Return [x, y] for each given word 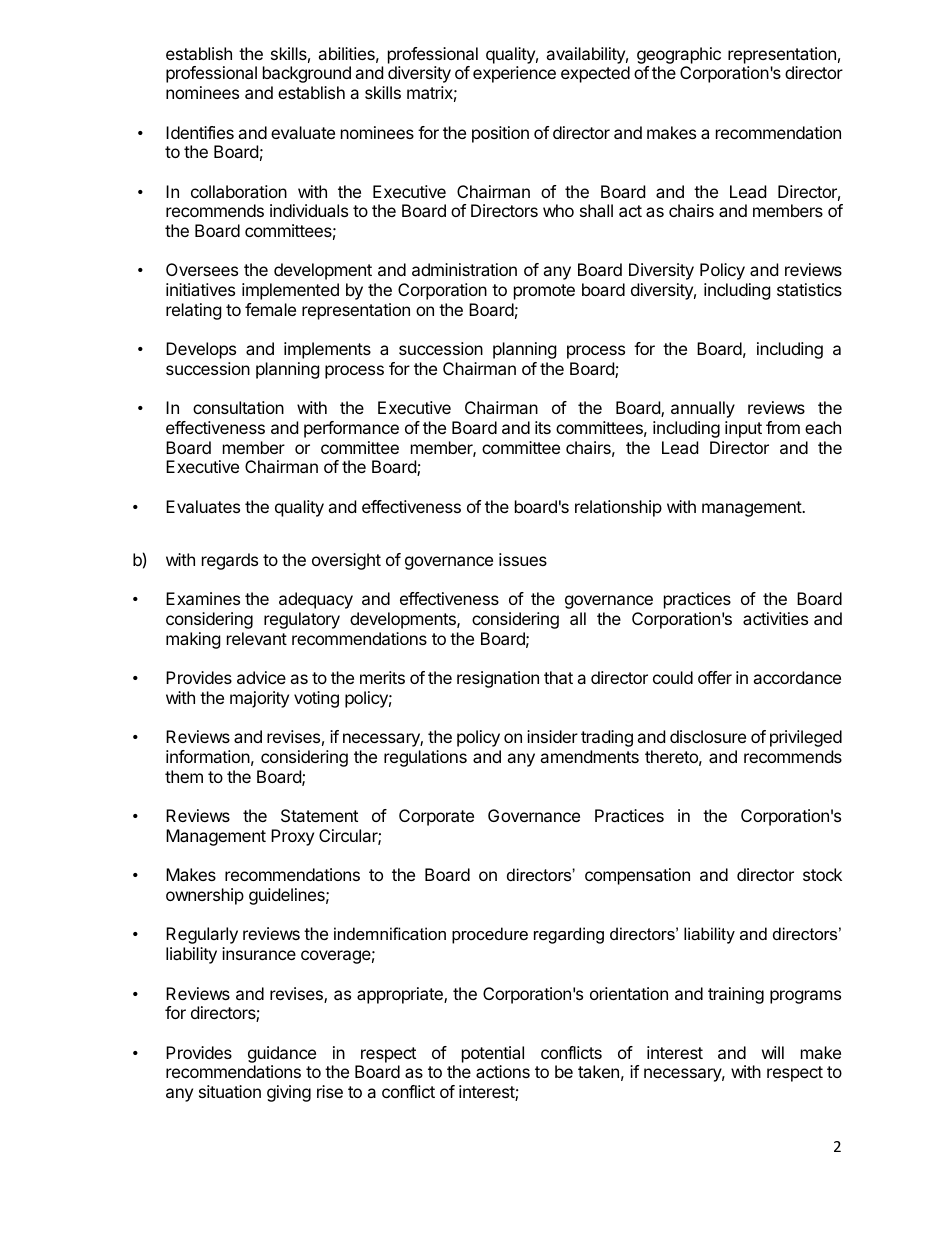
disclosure [708, 736]
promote [544, 292]
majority [259, 699]
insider [552, 736]
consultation [238, 407]
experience [514, 74]
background [307, 74]
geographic [679, 55]
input [743, 429]
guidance [282, 1054]
